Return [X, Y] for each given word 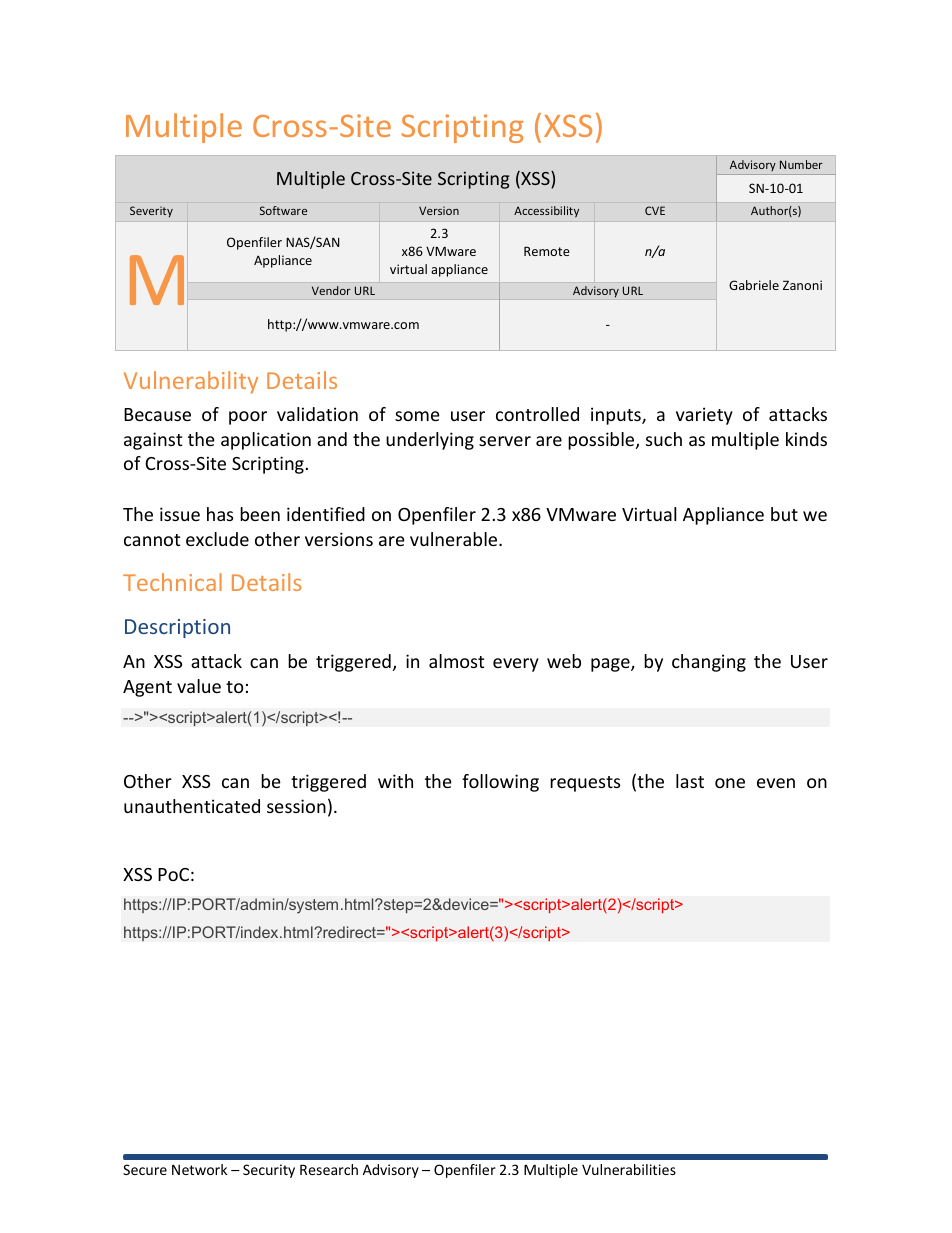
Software [283, 210]
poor [248, 418]
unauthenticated [192, 806]
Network [199, 1169]
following [500, 783]
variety [704, 416]
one [730, 783]
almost [456, 661]
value [199, 686]
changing [709, 663]
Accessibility [546, 211]
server [505, 441]
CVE [655, 210]
